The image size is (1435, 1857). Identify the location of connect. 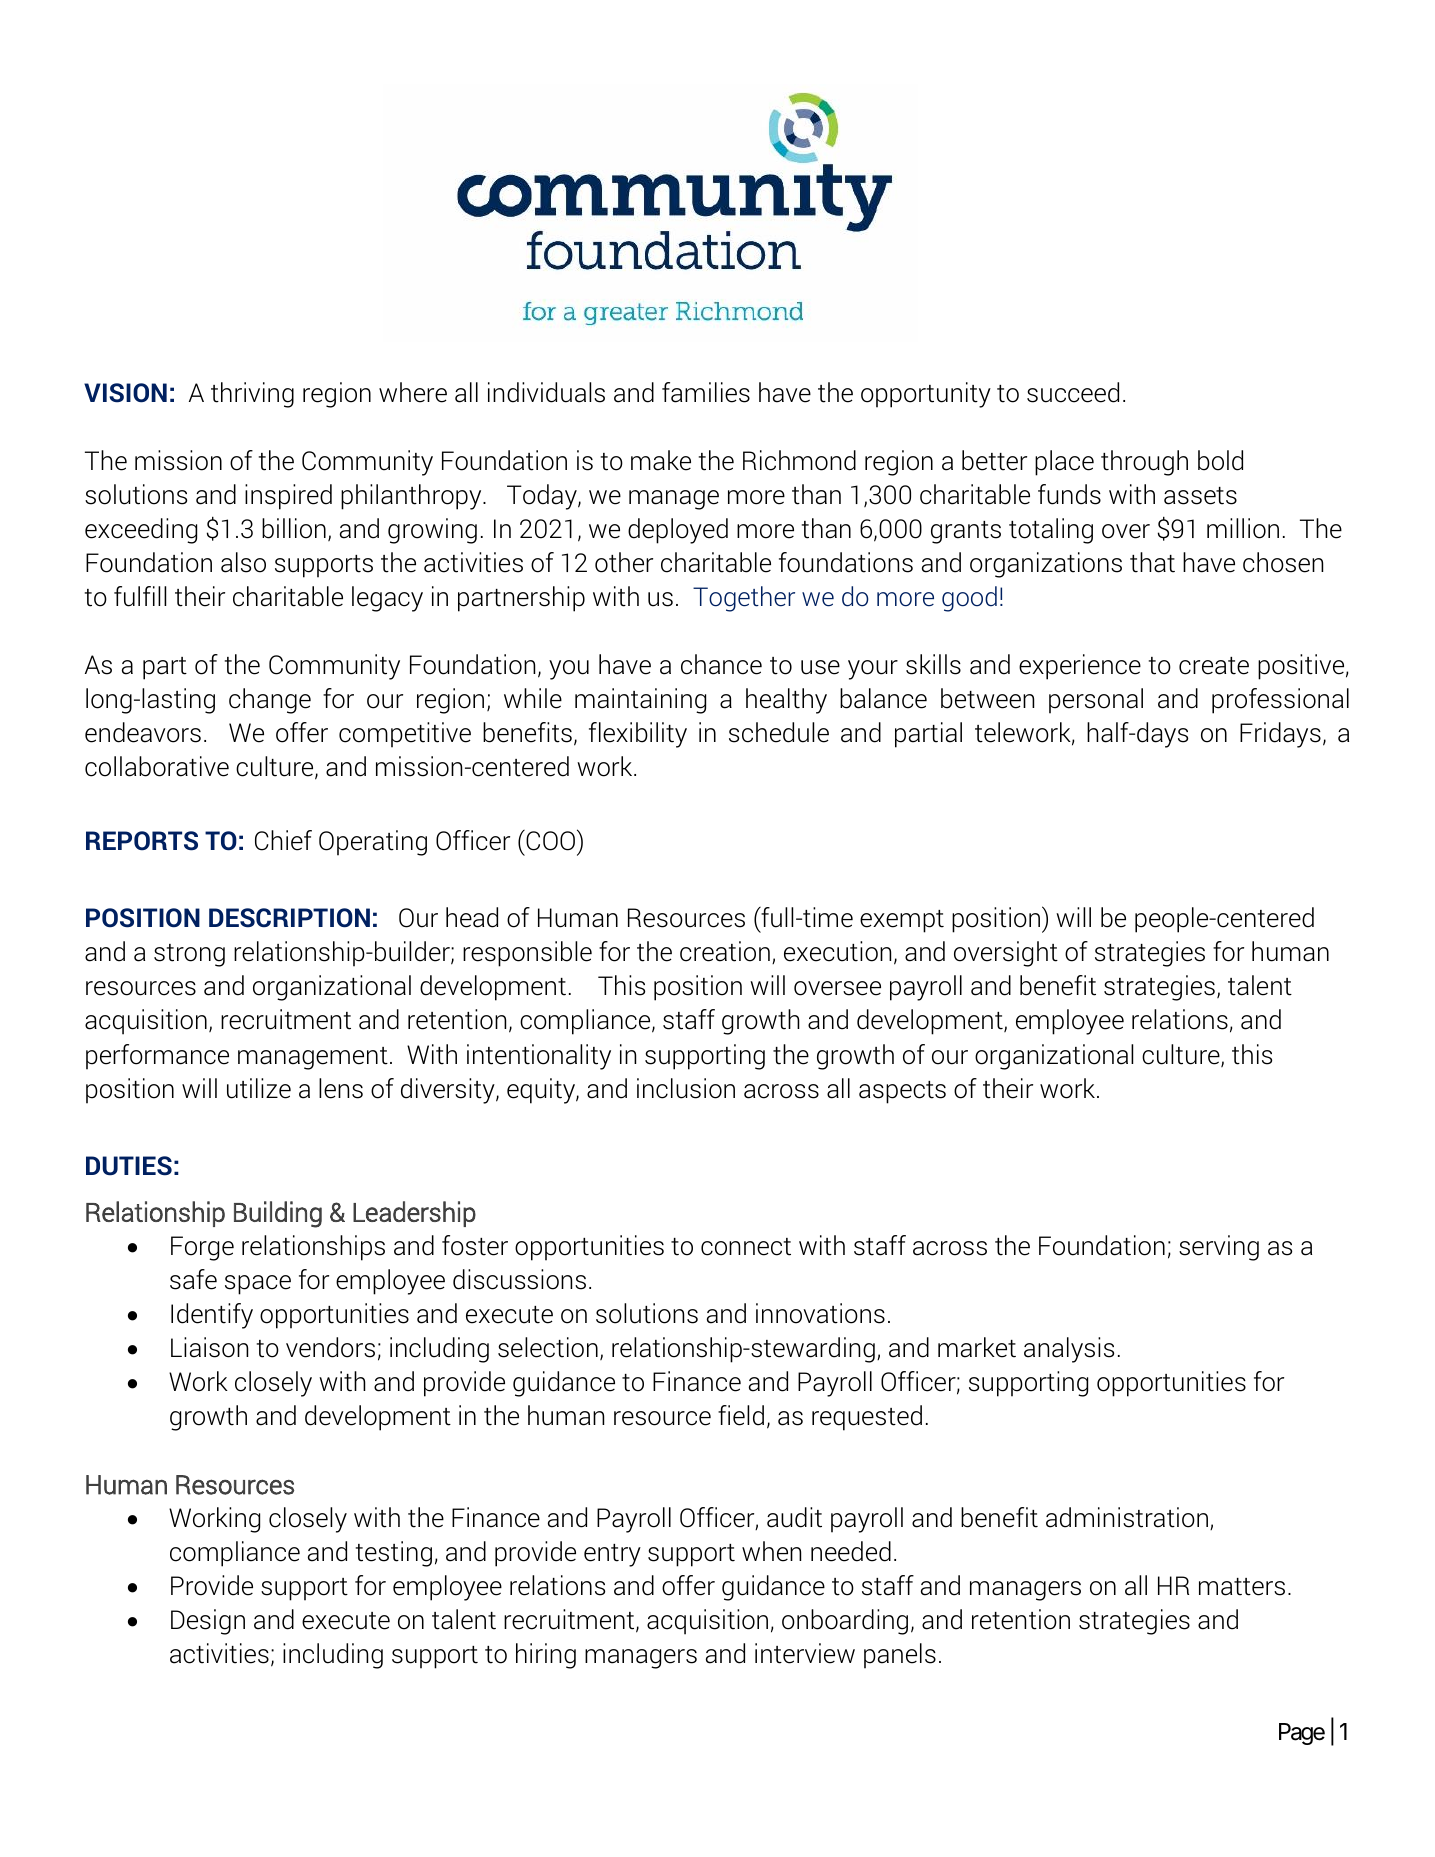
(746, 1247).
